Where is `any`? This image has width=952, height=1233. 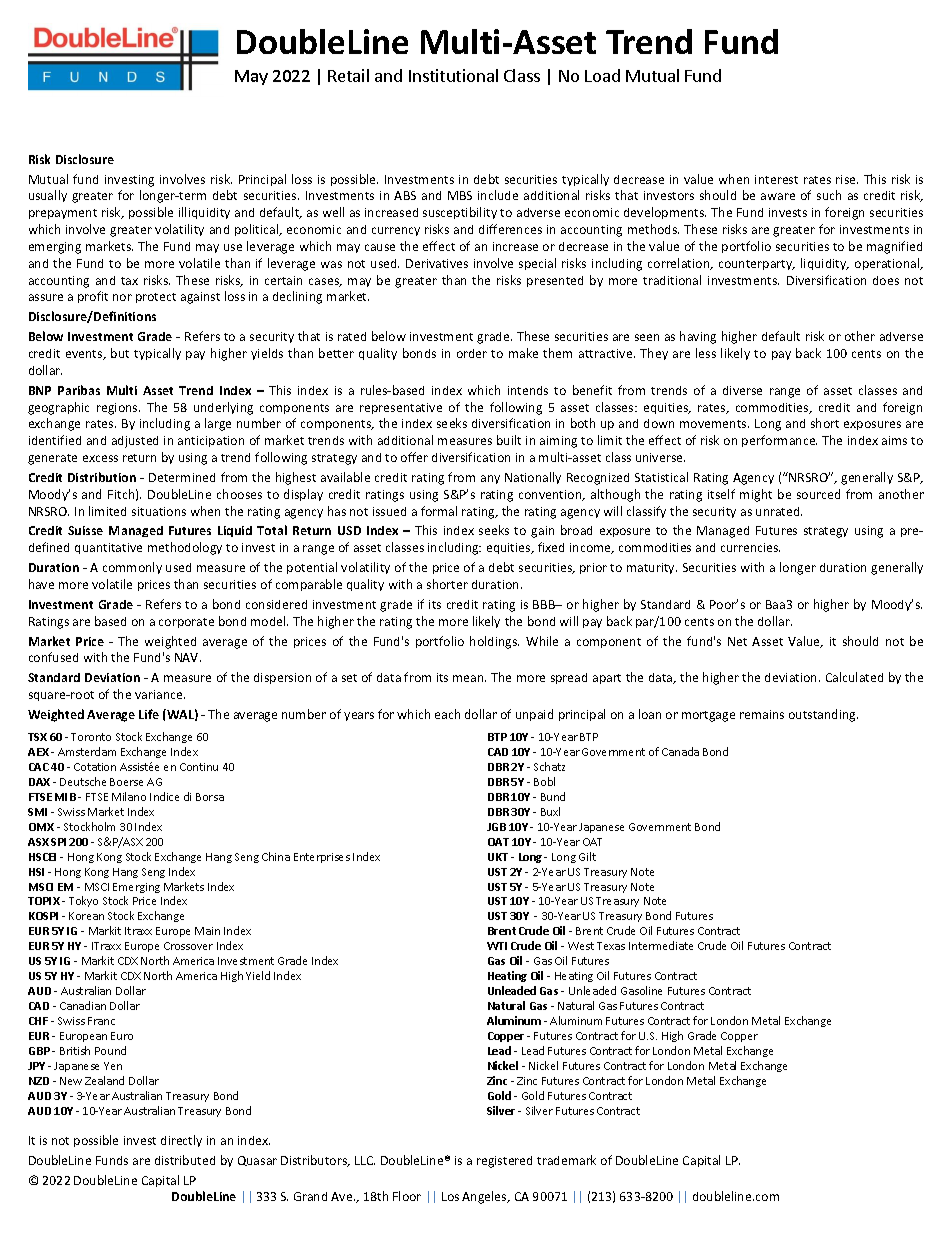 any is located at coordinates (490, 479).
